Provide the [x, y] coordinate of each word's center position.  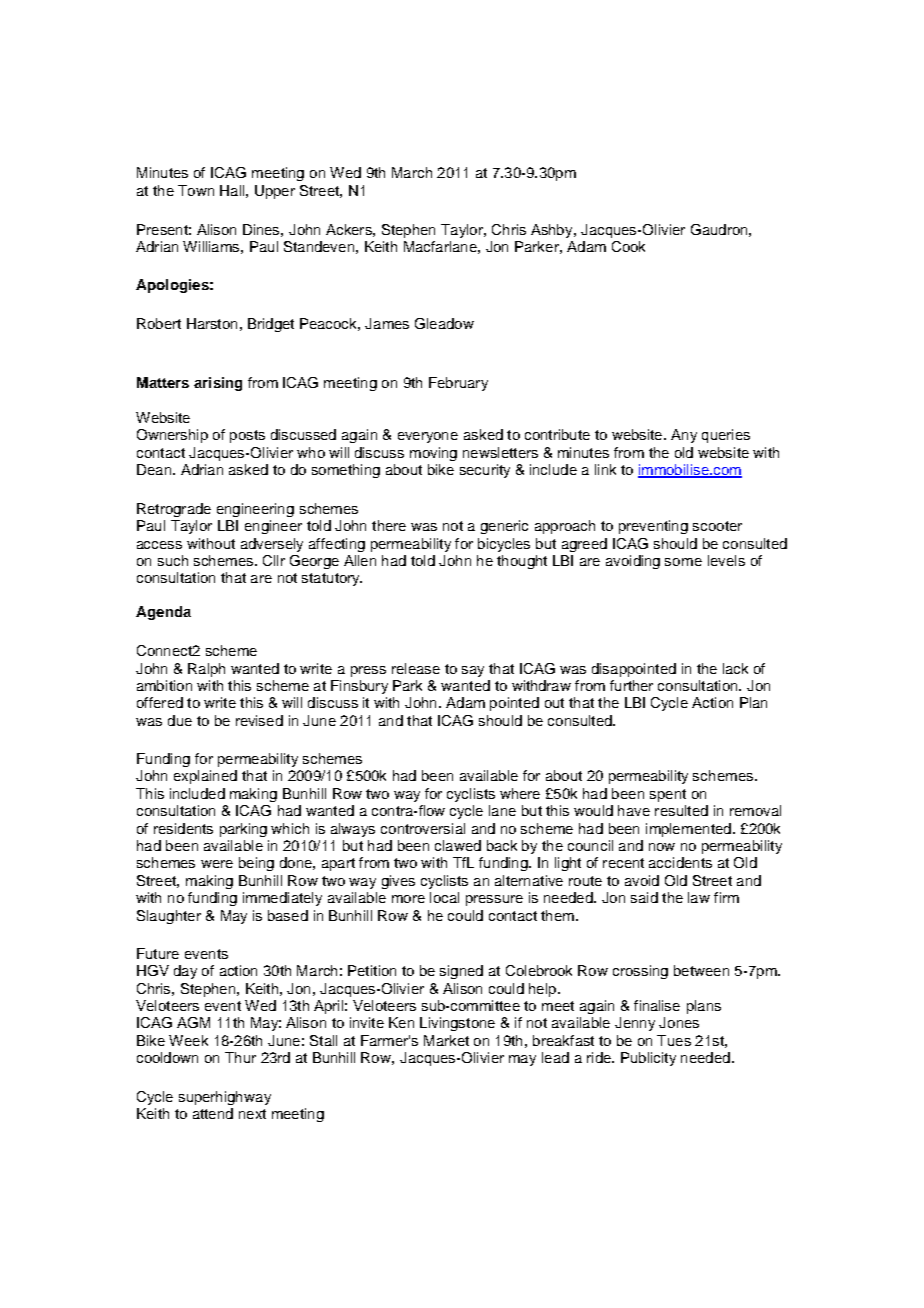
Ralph [206, 670]
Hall [232, 190]
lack [735, 668]
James [387, 323]
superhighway [225, 1098]
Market [446, 1040]
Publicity [648, 1059]
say [473, 671]
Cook [628, 246]
